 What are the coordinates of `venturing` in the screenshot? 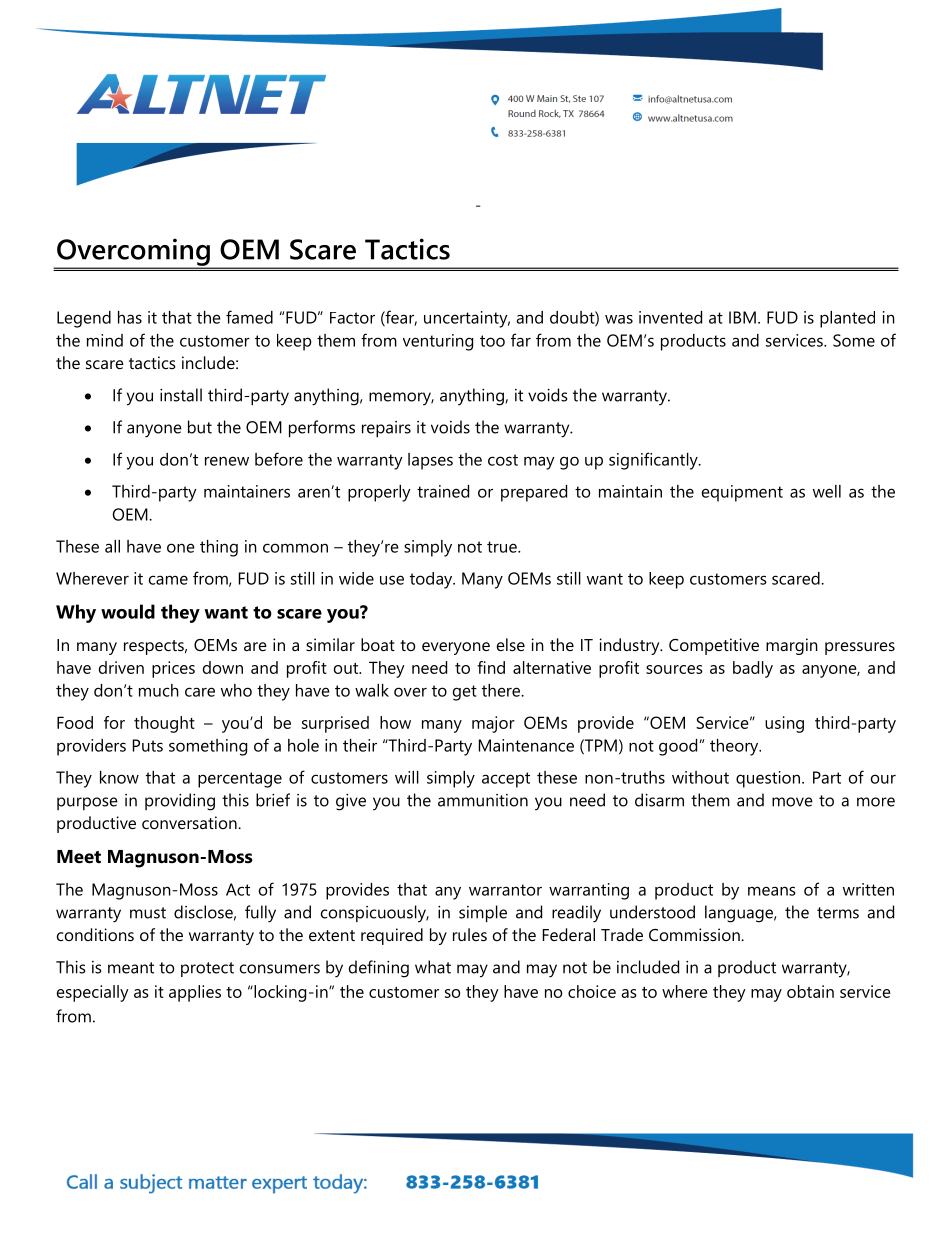 It's located at (438, 342).
